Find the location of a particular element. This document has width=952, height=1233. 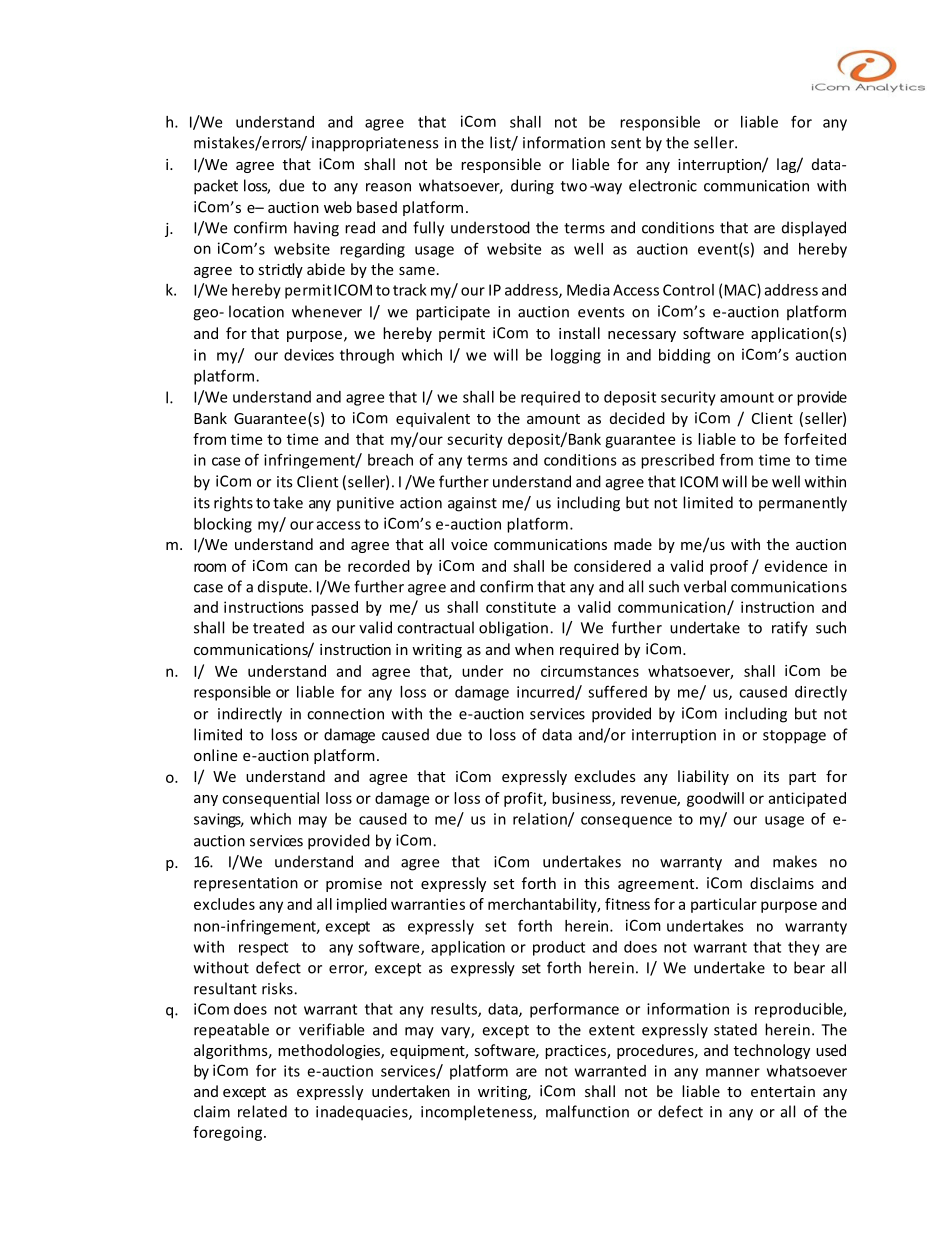

malfunction is located at coordinates (587, 1111).
